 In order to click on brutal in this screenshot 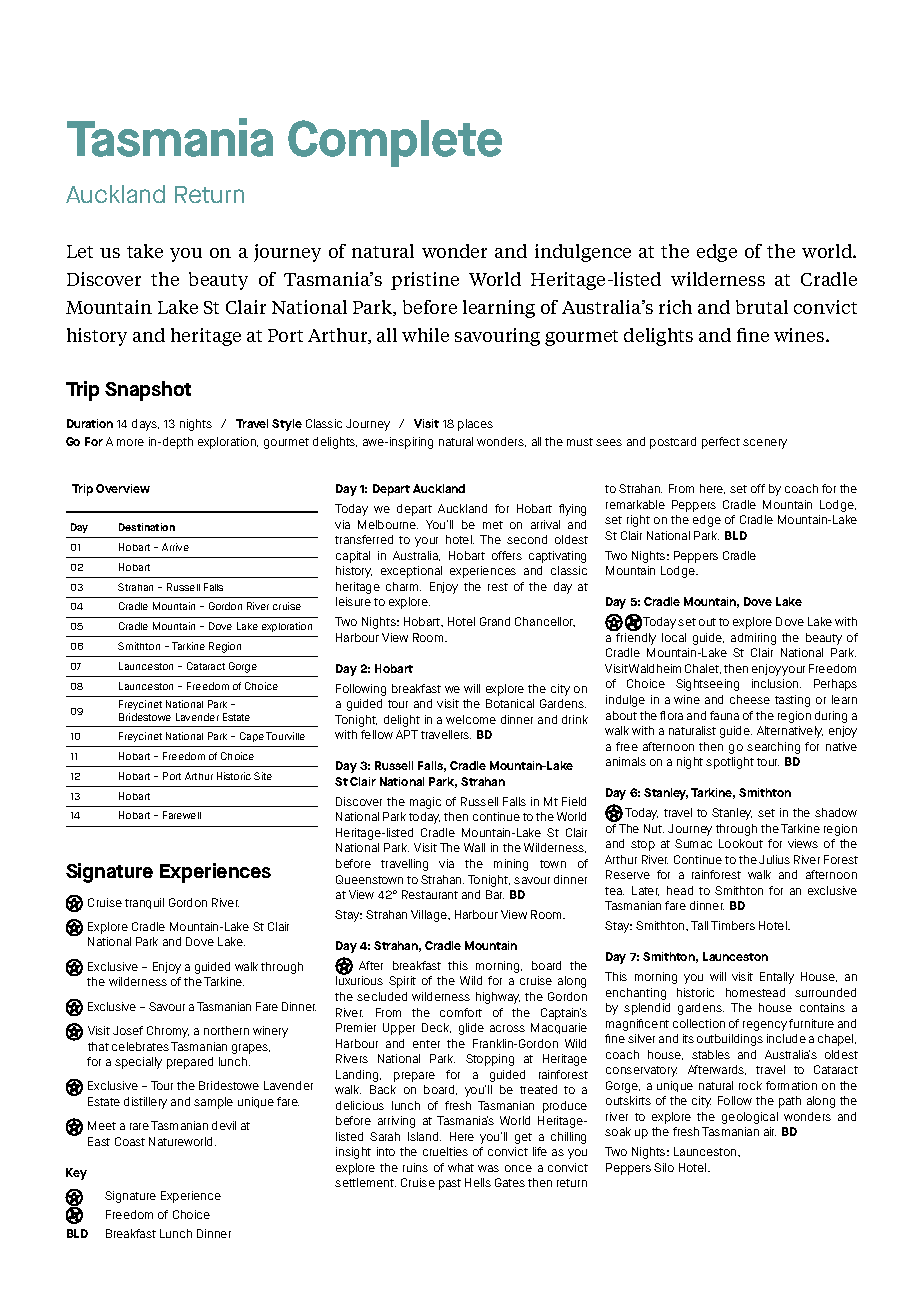, I will do `click(762, 307)`.
